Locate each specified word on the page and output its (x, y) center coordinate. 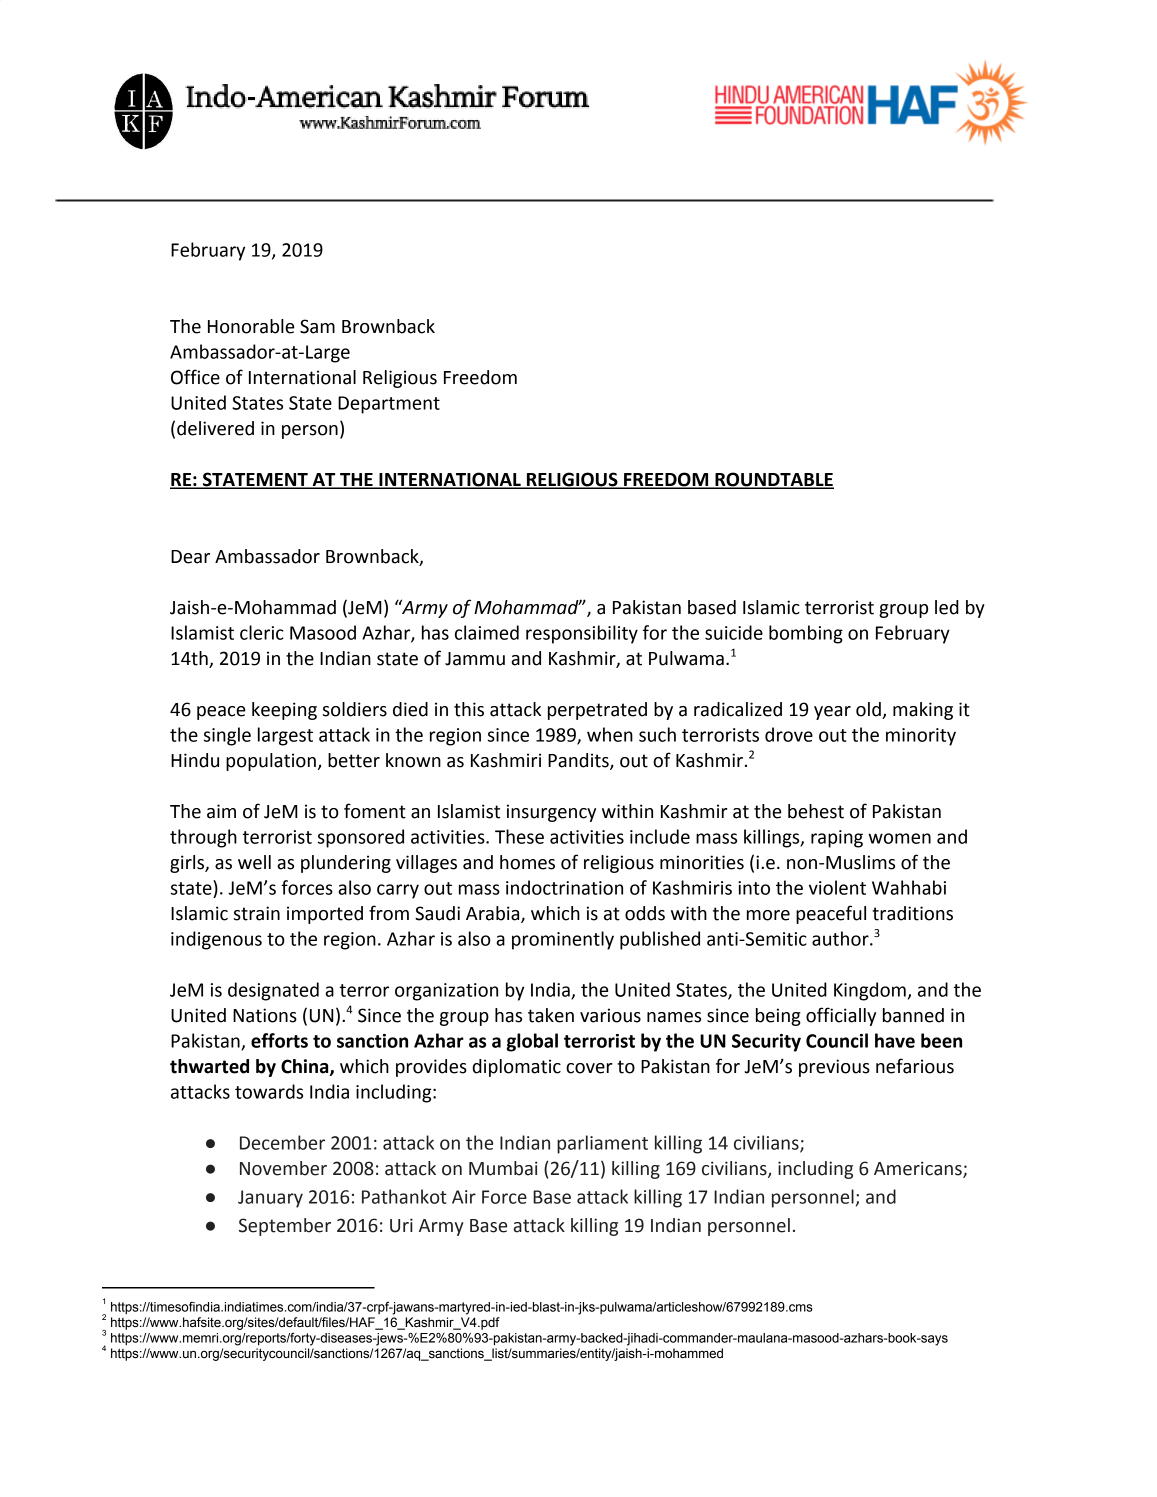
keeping (284, 711)
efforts (279, 1040)
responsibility (582, 634)
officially (841, 1016)
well (254, 862)
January (270, 1199)
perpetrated (597, 711)
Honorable (251, 326)
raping (837, 839)
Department (389, 405)
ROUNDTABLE (773, 480)
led (947, 607)
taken (551, 1015)
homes (527, 862)
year (832, 713)
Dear (190, 557)
